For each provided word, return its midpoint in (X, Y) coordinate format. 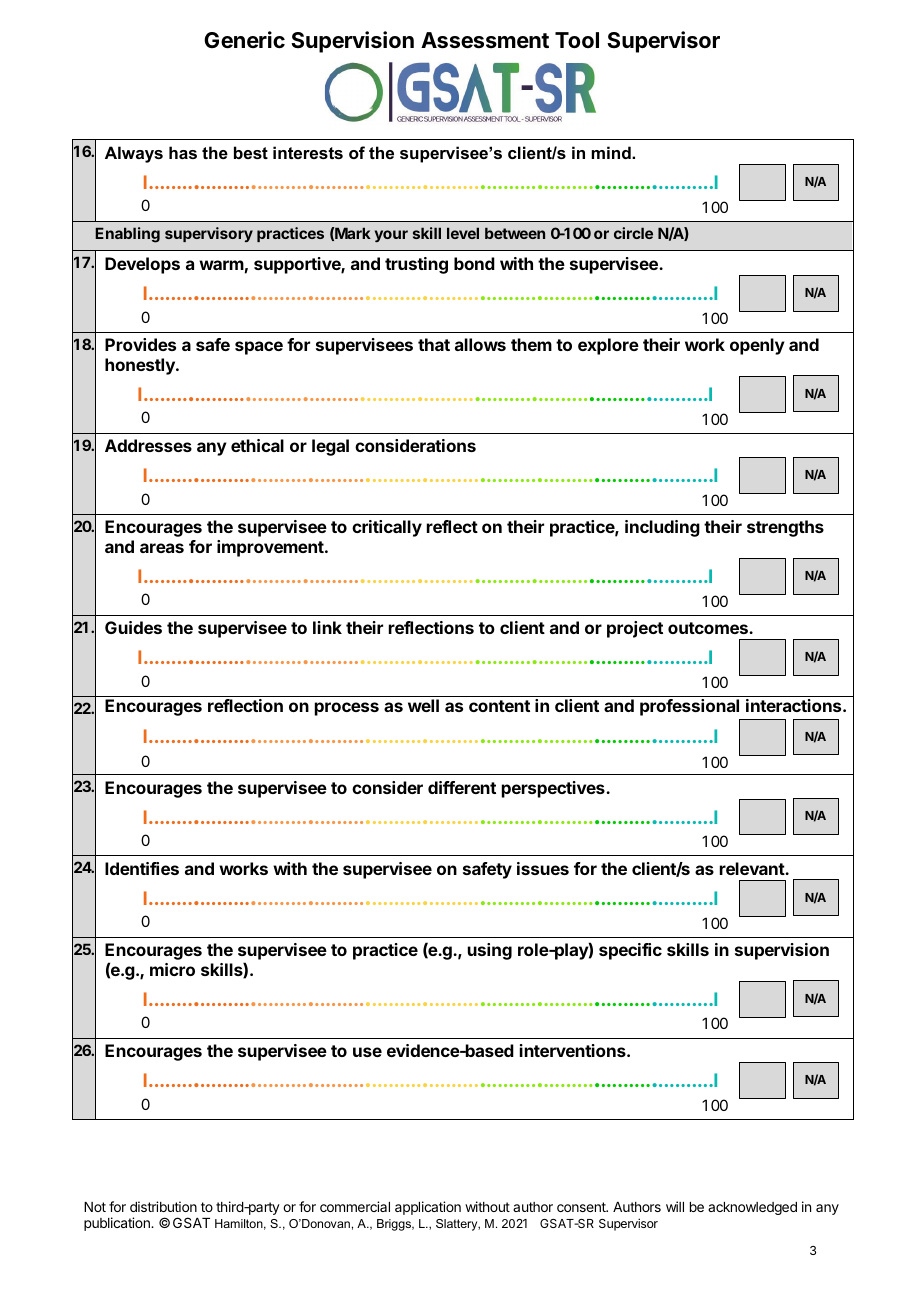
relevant (753, 868)
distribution (163, 1206)
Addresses (148, 445)
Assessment (485, 40)
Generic (244, 40)
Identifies (142, 868)
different (462, 787)
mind (612, 152)
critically (387, 528)
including (662, 528)
